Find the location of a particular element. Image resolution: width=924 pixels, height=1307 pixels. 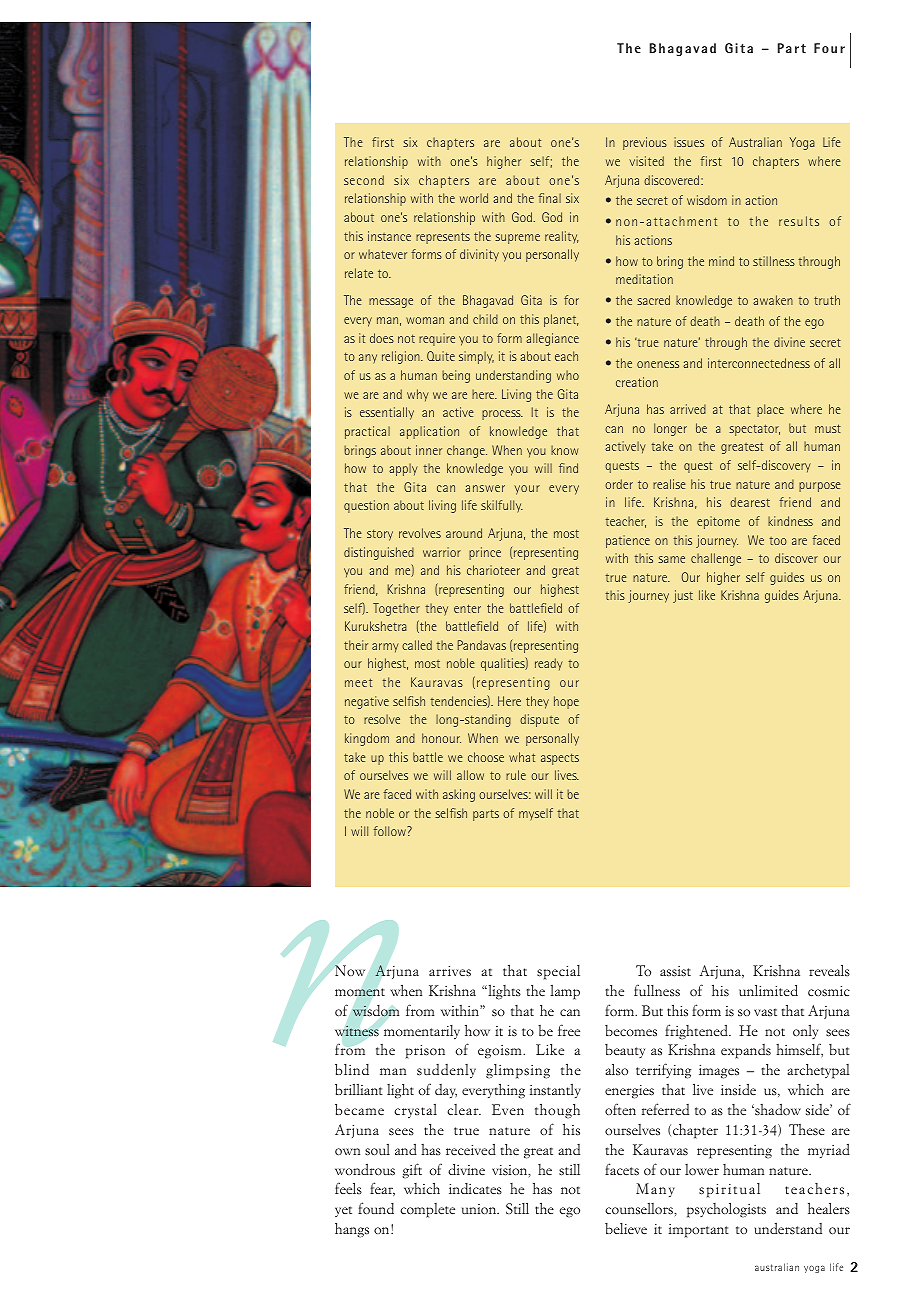

hope is located at coordinates (566, 702).
